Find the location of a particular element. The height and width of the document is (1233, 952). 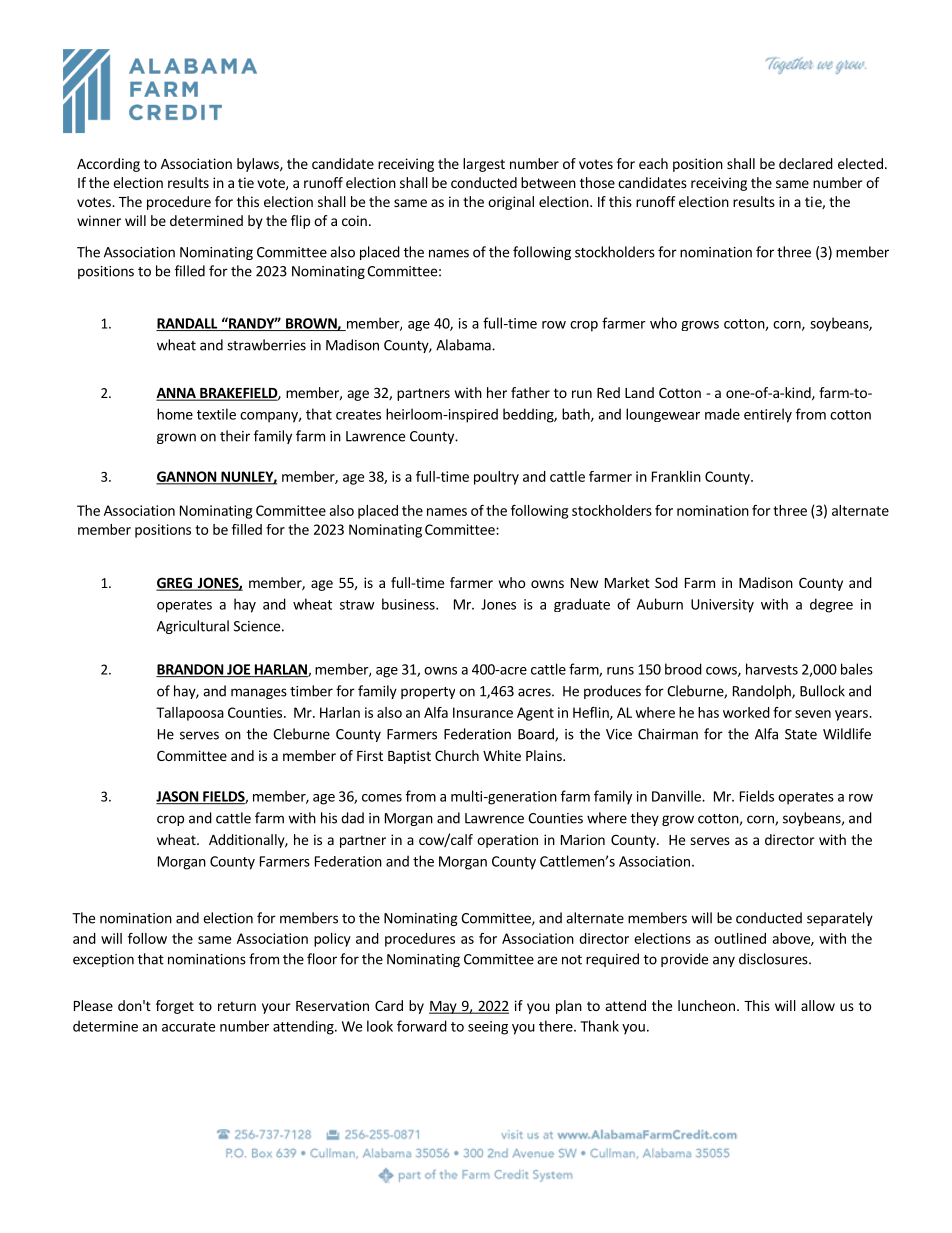

University is located at coordinates (722, 606).
